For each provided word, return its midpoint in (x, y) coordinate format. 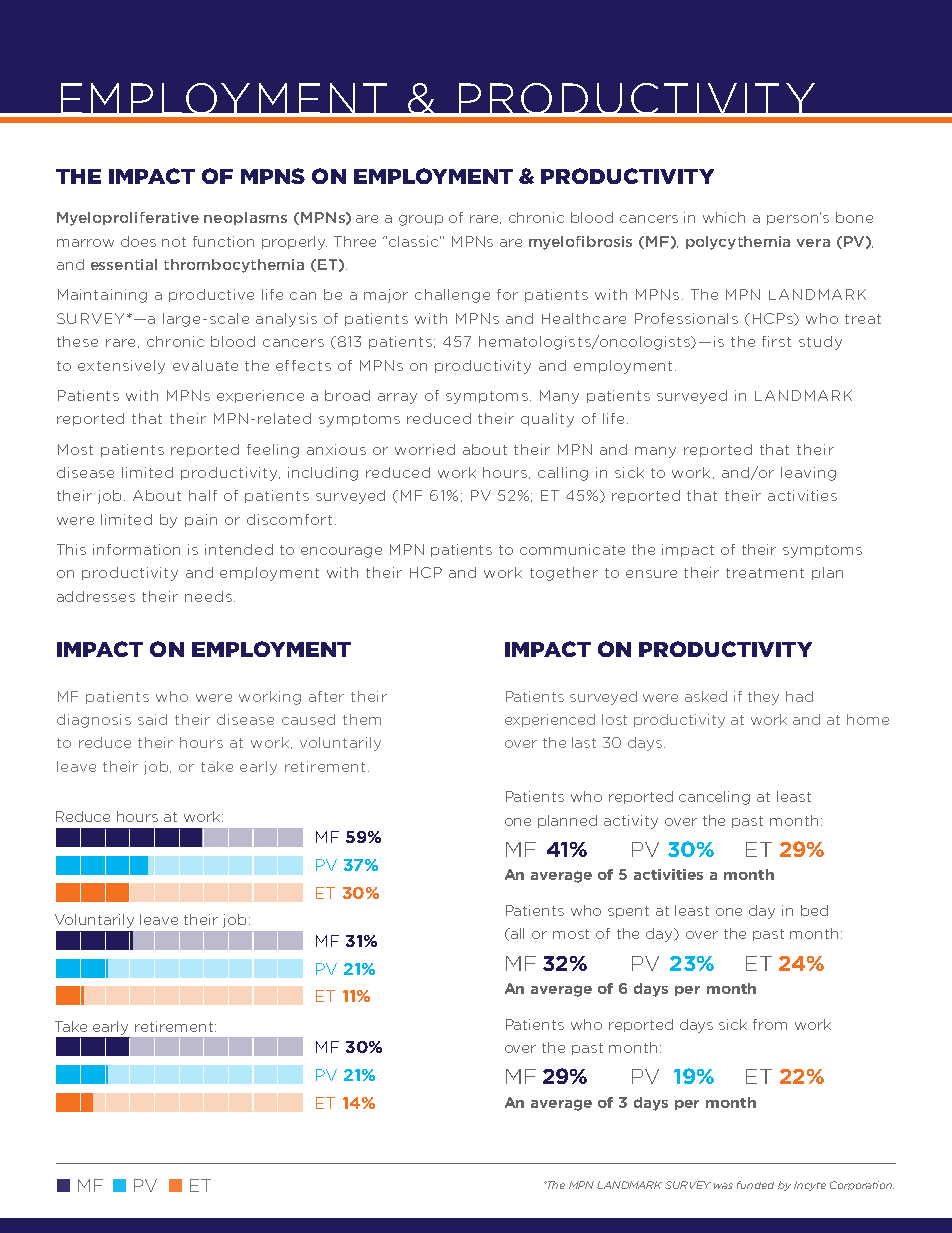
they (763, 698)
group (421, 220)
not (174, 242)
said (152, 719)
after (326, 696)
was (723, 1186)
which (724, 217)
